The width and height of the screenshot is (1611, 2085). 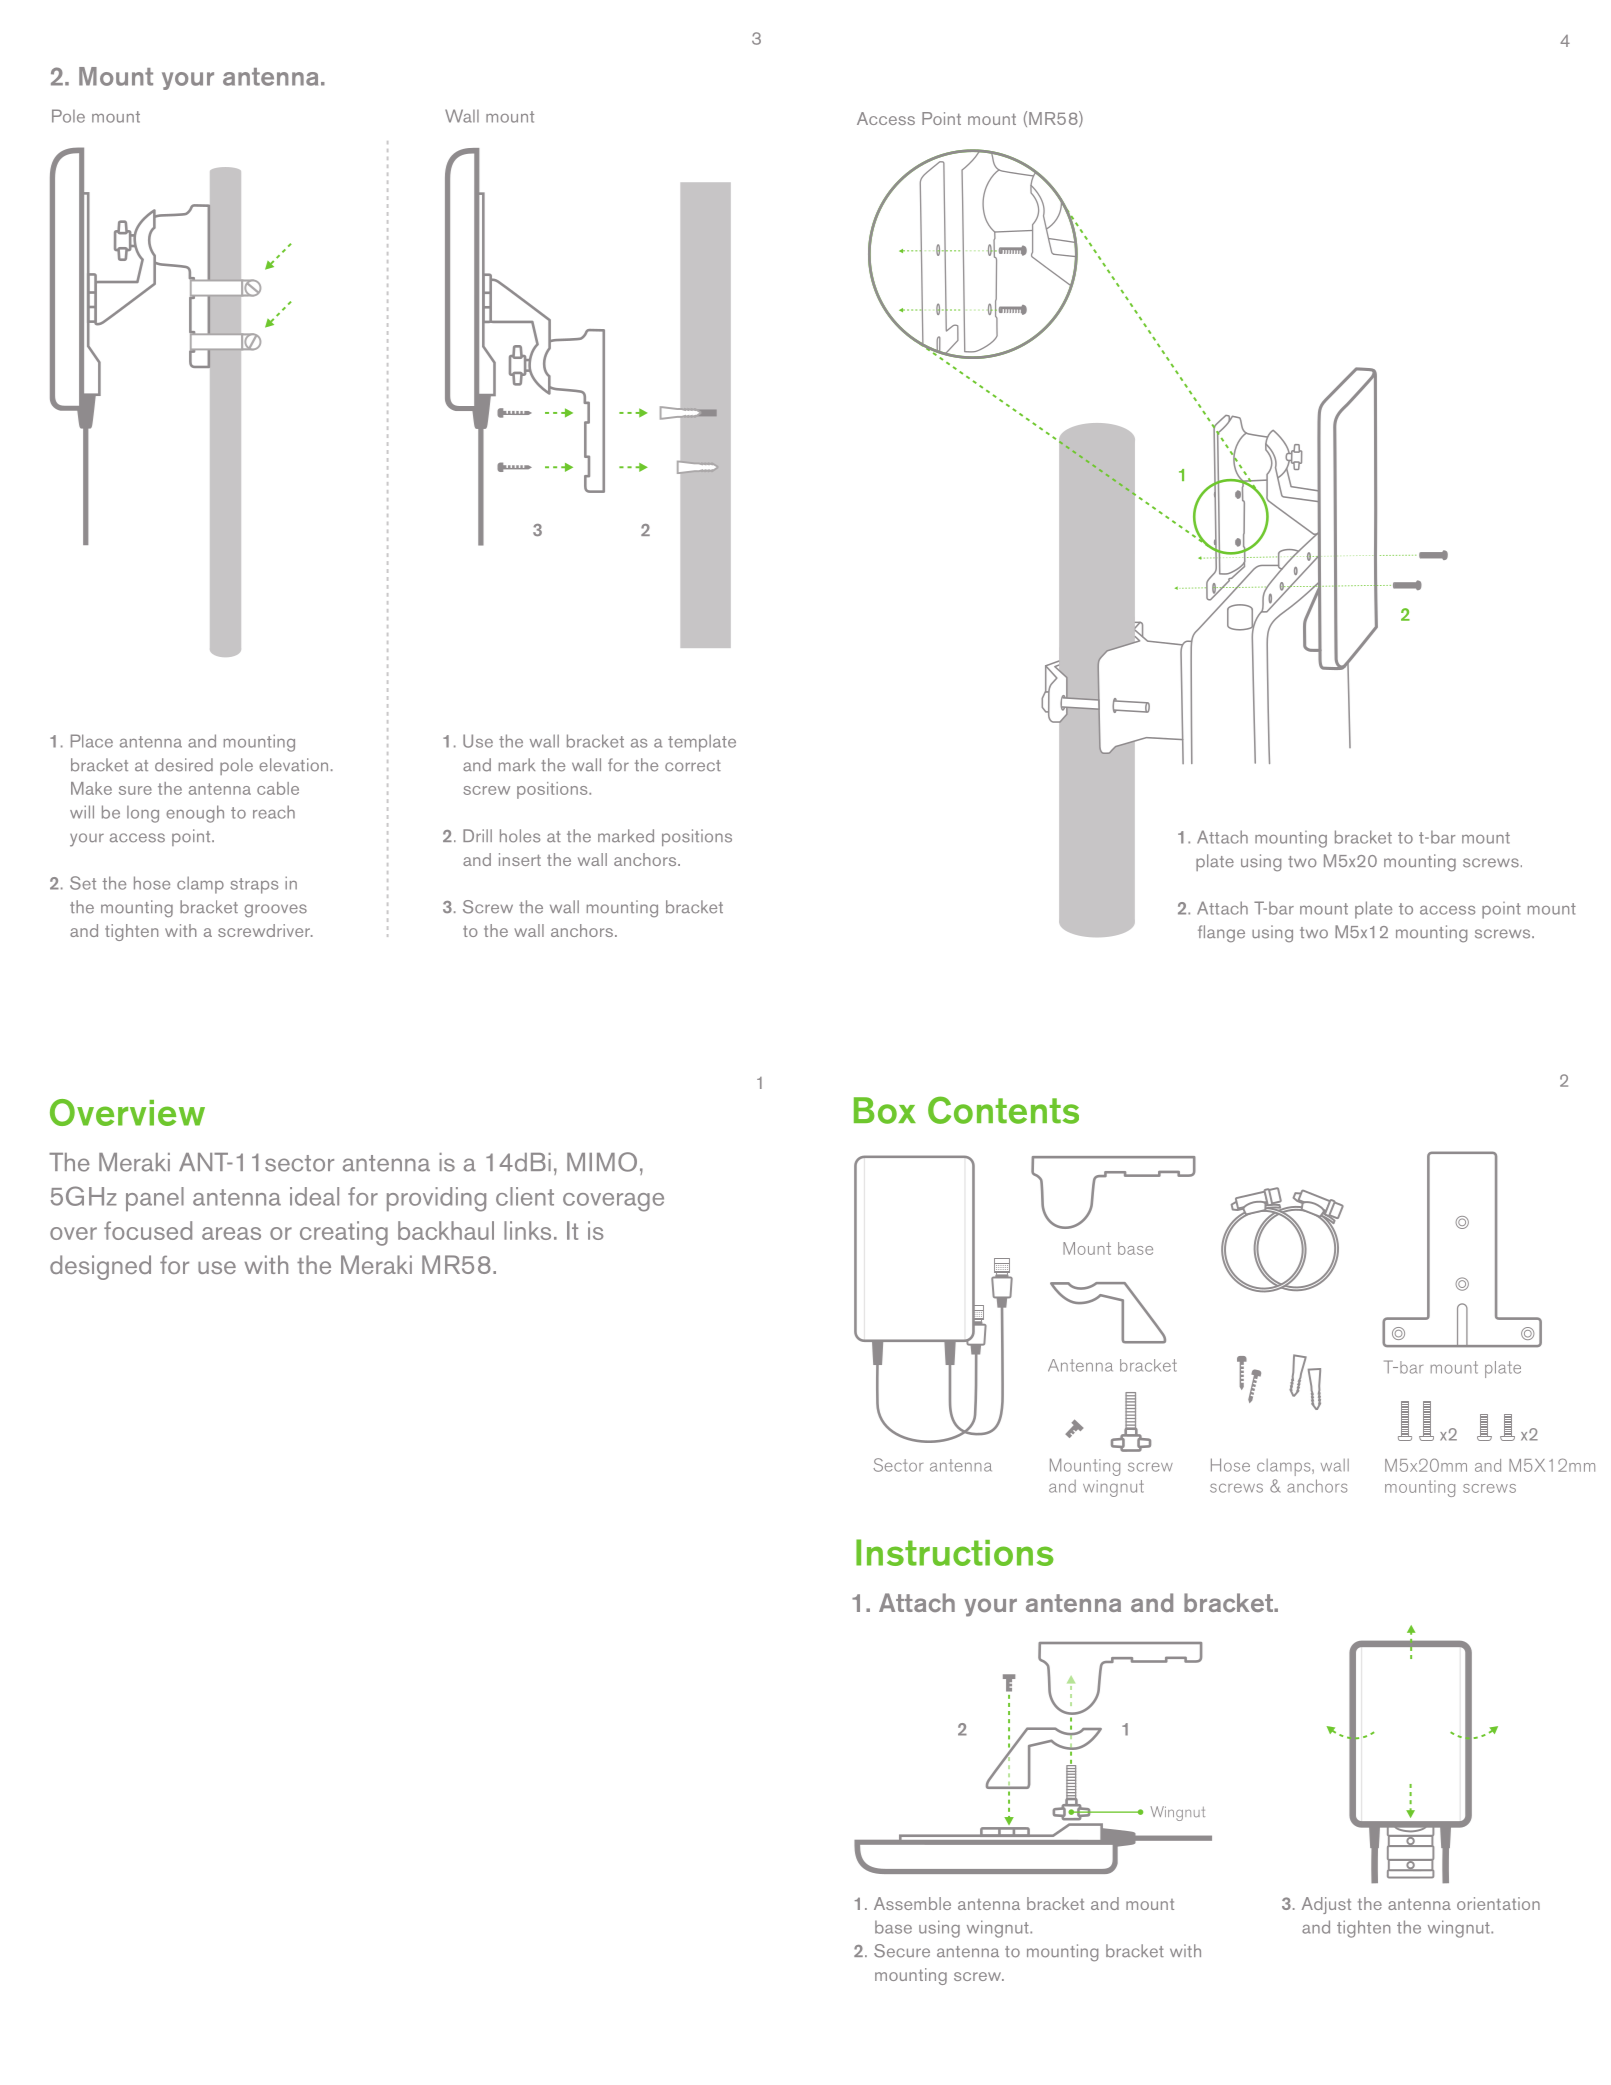 I want to click on Contents, so click(x=1003, y=1110).
